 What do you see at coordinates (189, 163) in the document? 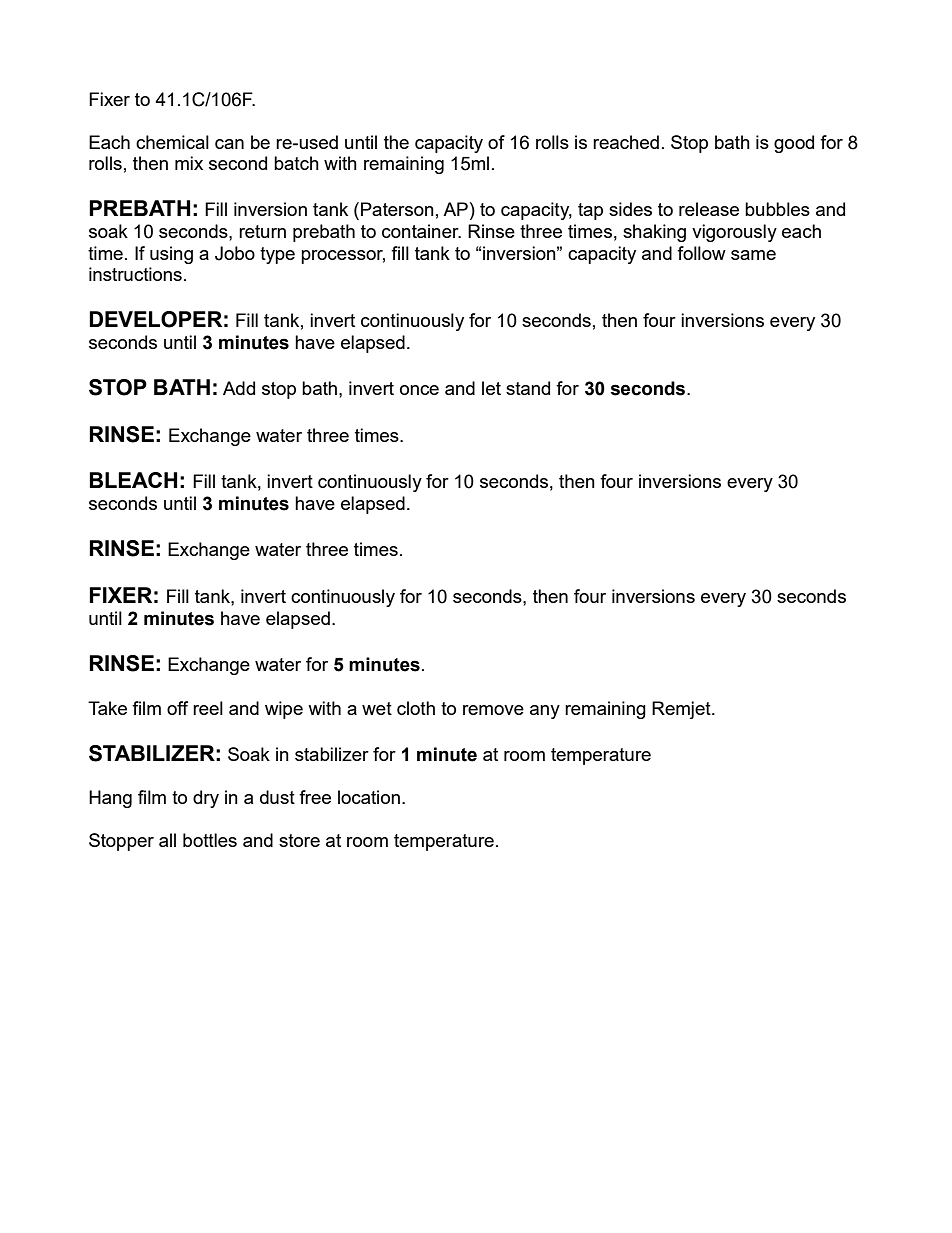
I see `mix` at bounding box center [189, 163].
